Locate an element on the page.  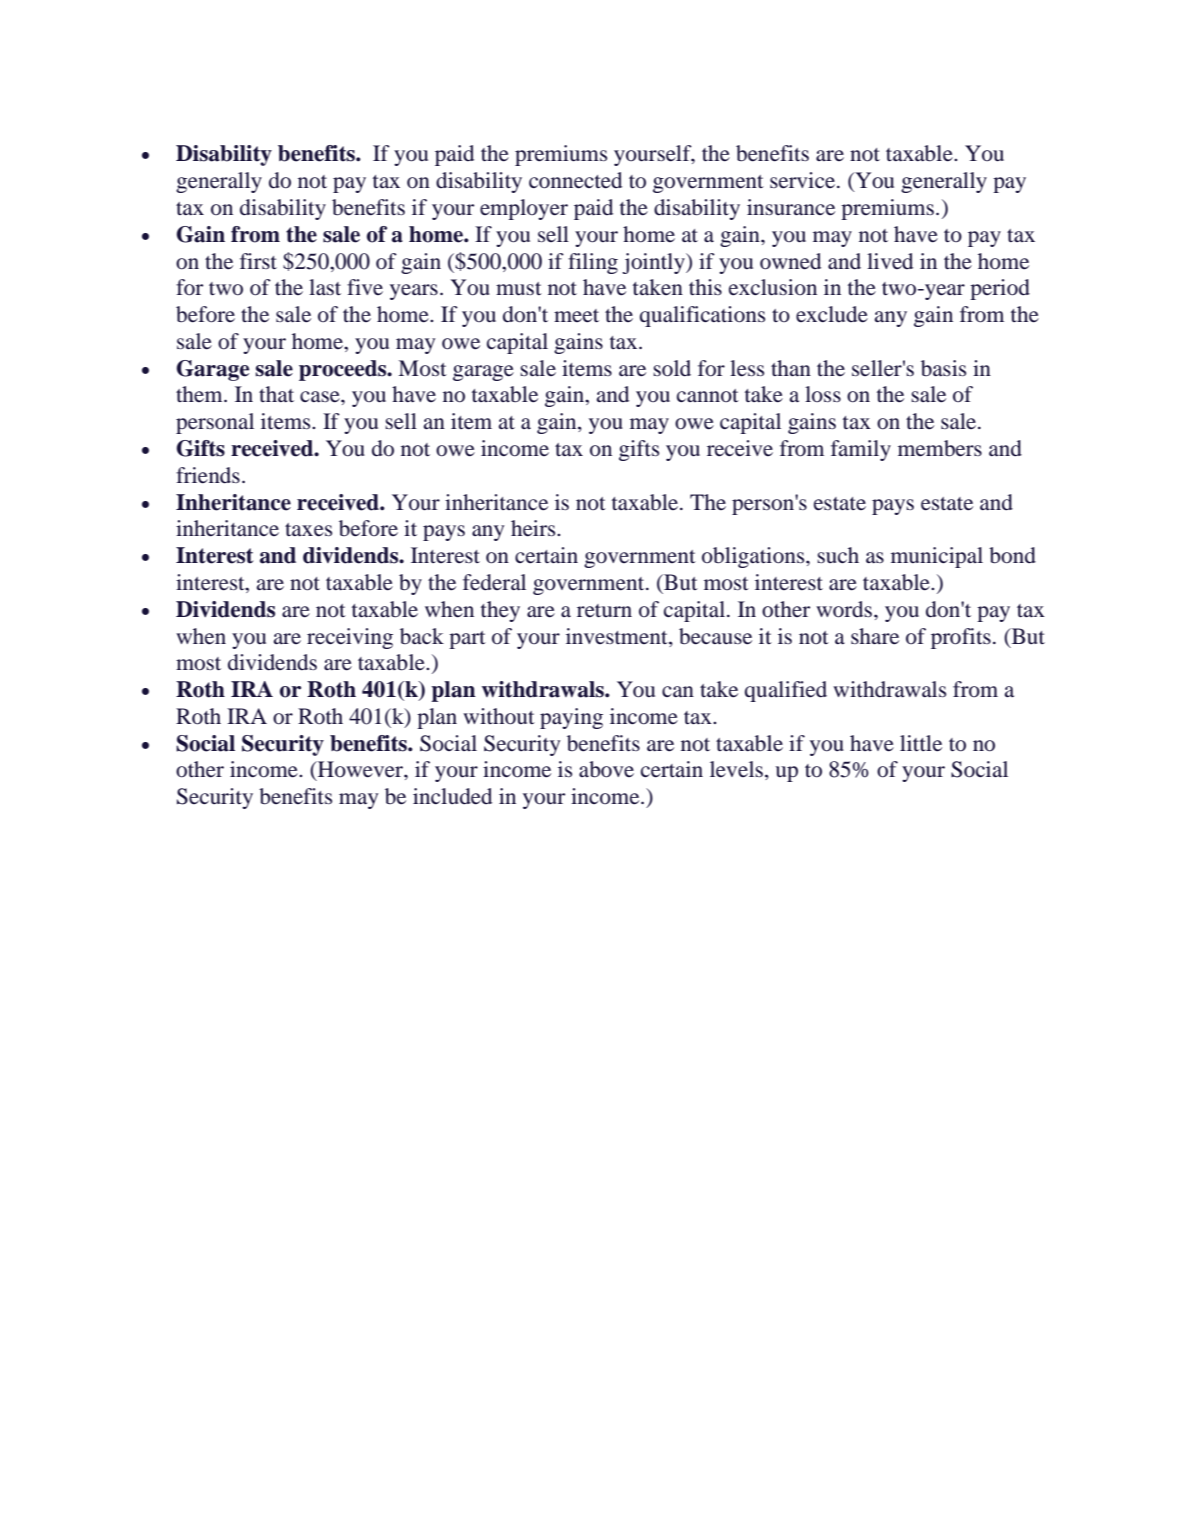
taxes is located at coordinates (308, 530).
